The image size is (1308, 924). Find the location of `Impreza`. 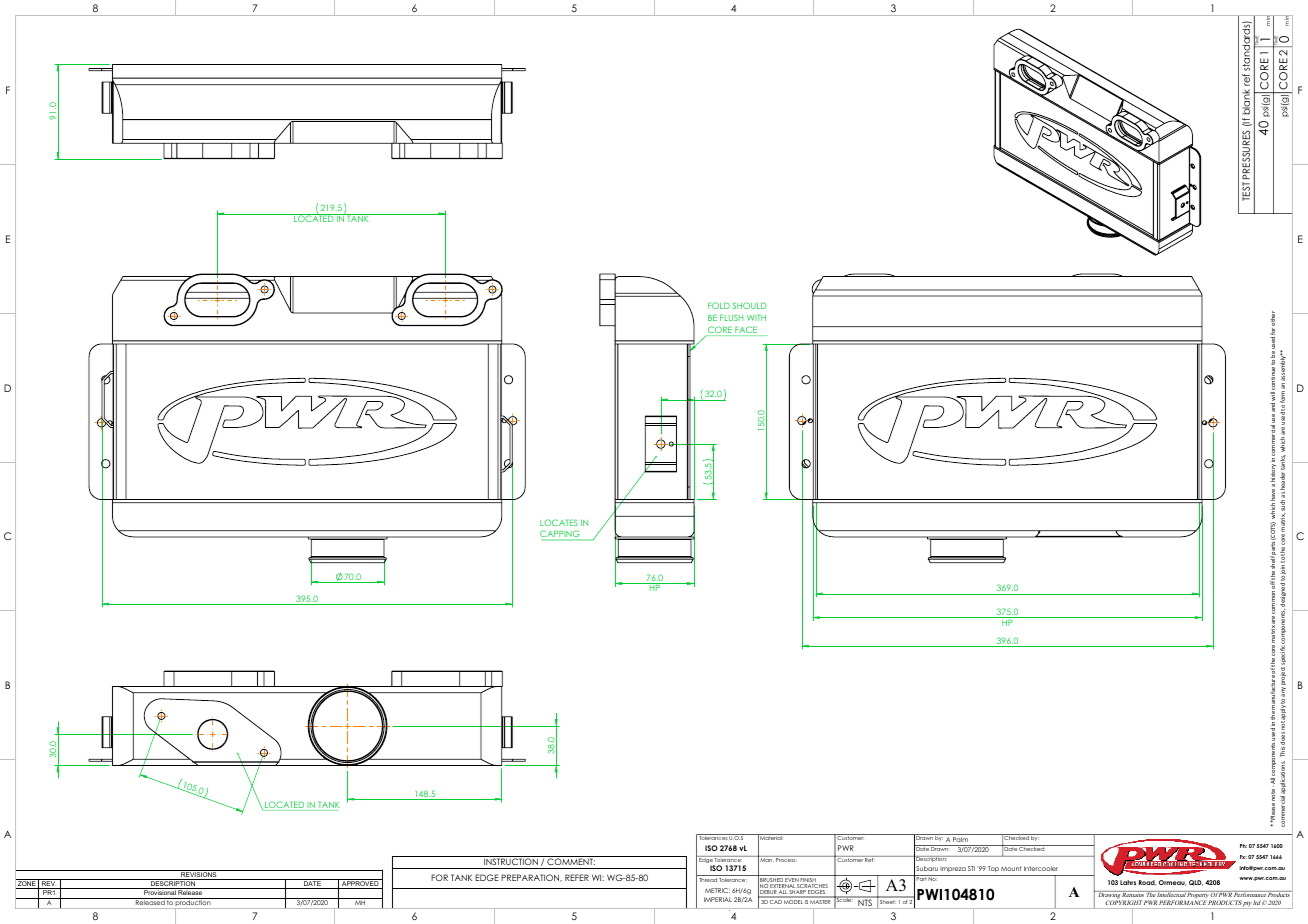

Impreza is located at coordinates (953, 869).
